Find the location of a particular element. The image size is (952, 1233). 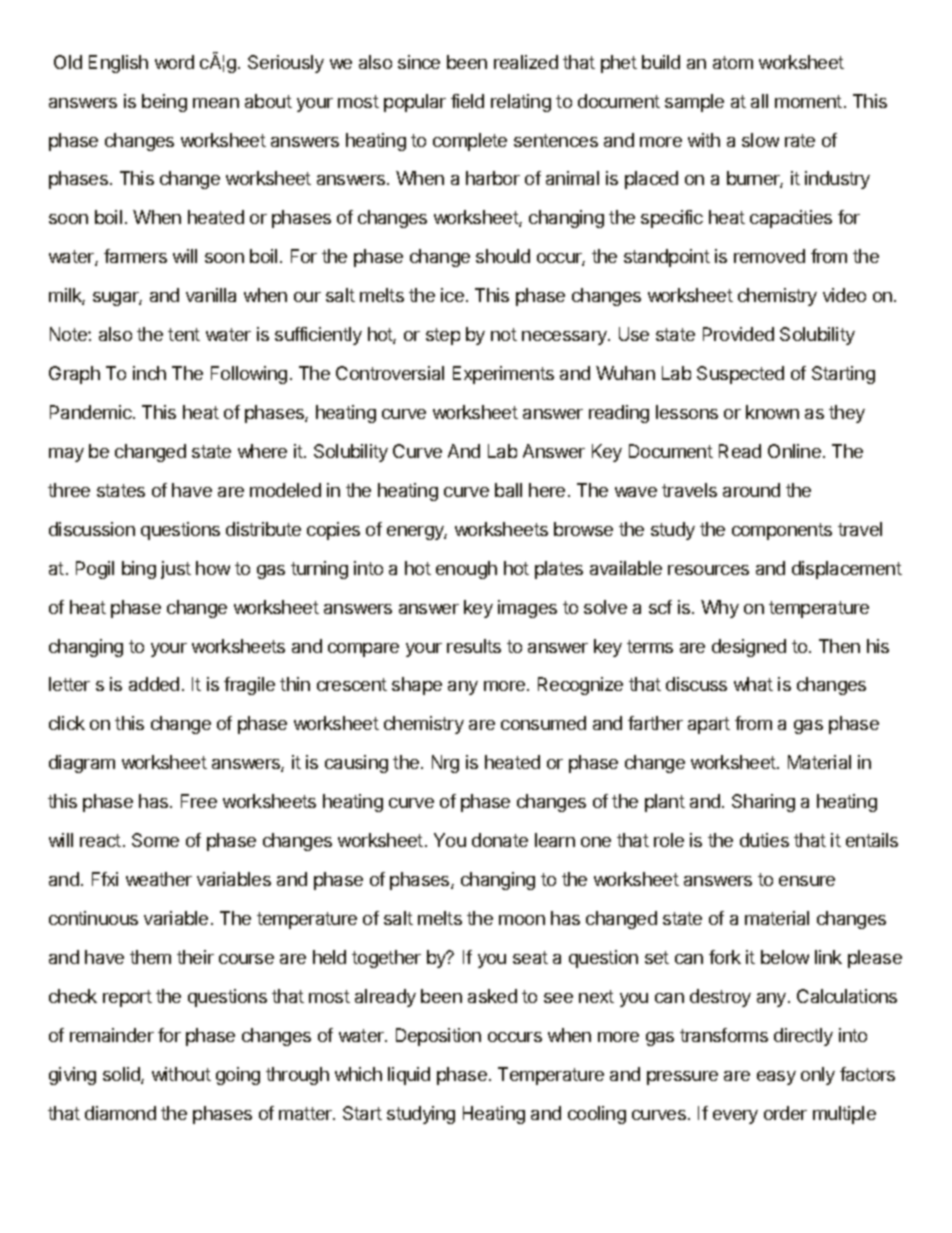

moment is located at coordinates (808, 101).
